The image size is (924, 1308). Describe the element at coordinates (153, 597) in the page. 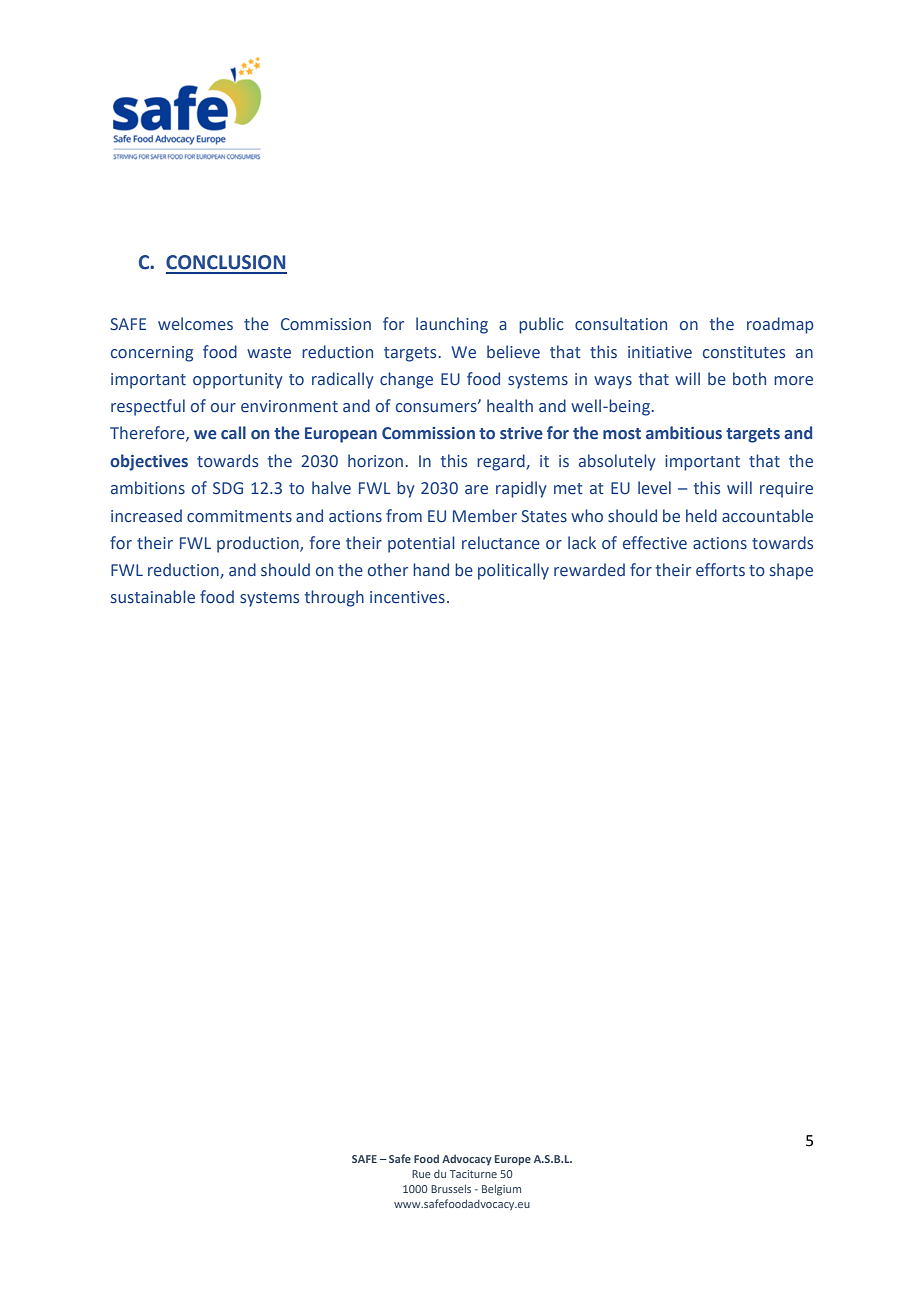

I see `sustainable` at that location.
